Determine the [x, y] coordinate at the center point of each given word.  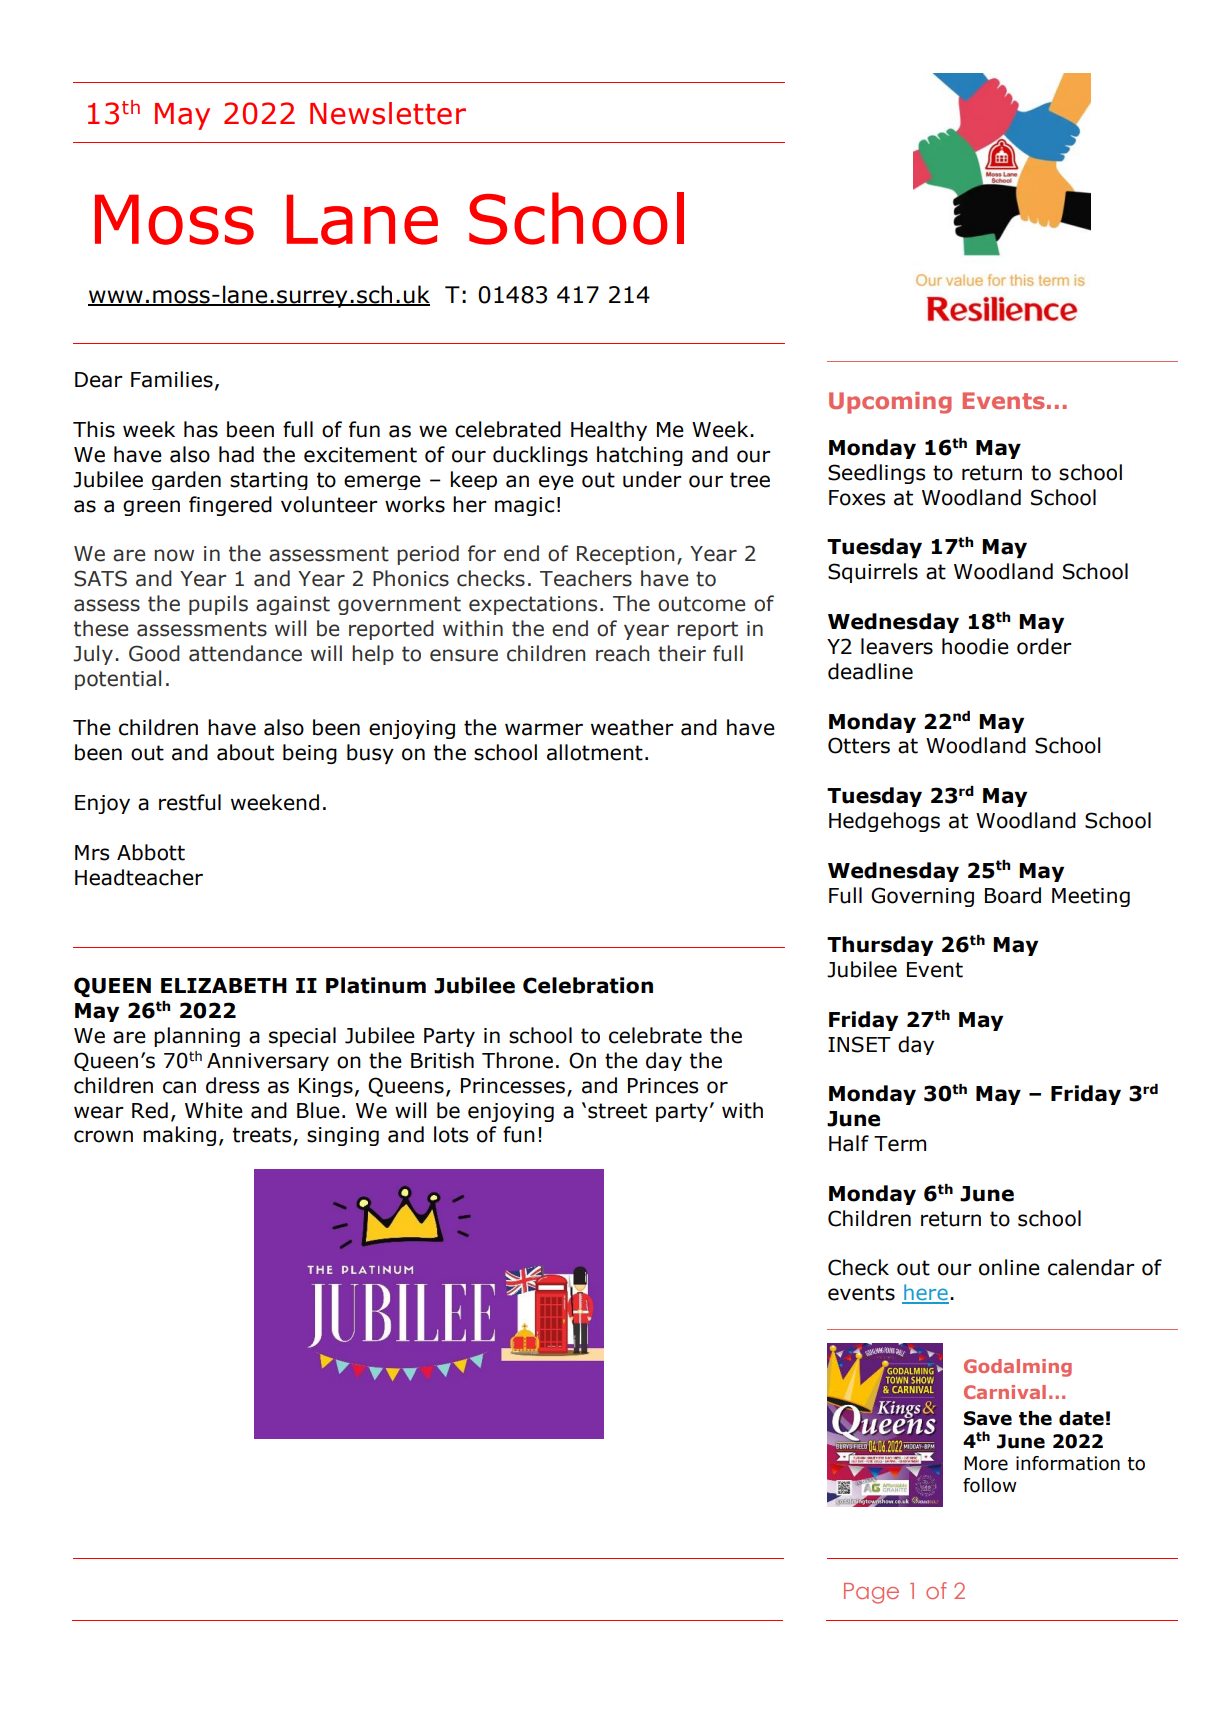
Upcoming [890, 403]
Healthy [609, 431]
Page [871, 1593]
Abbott [151, 852]
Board [1013, 895]
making [179, 1136]
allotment [595, 752]
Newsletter [388, 113]
